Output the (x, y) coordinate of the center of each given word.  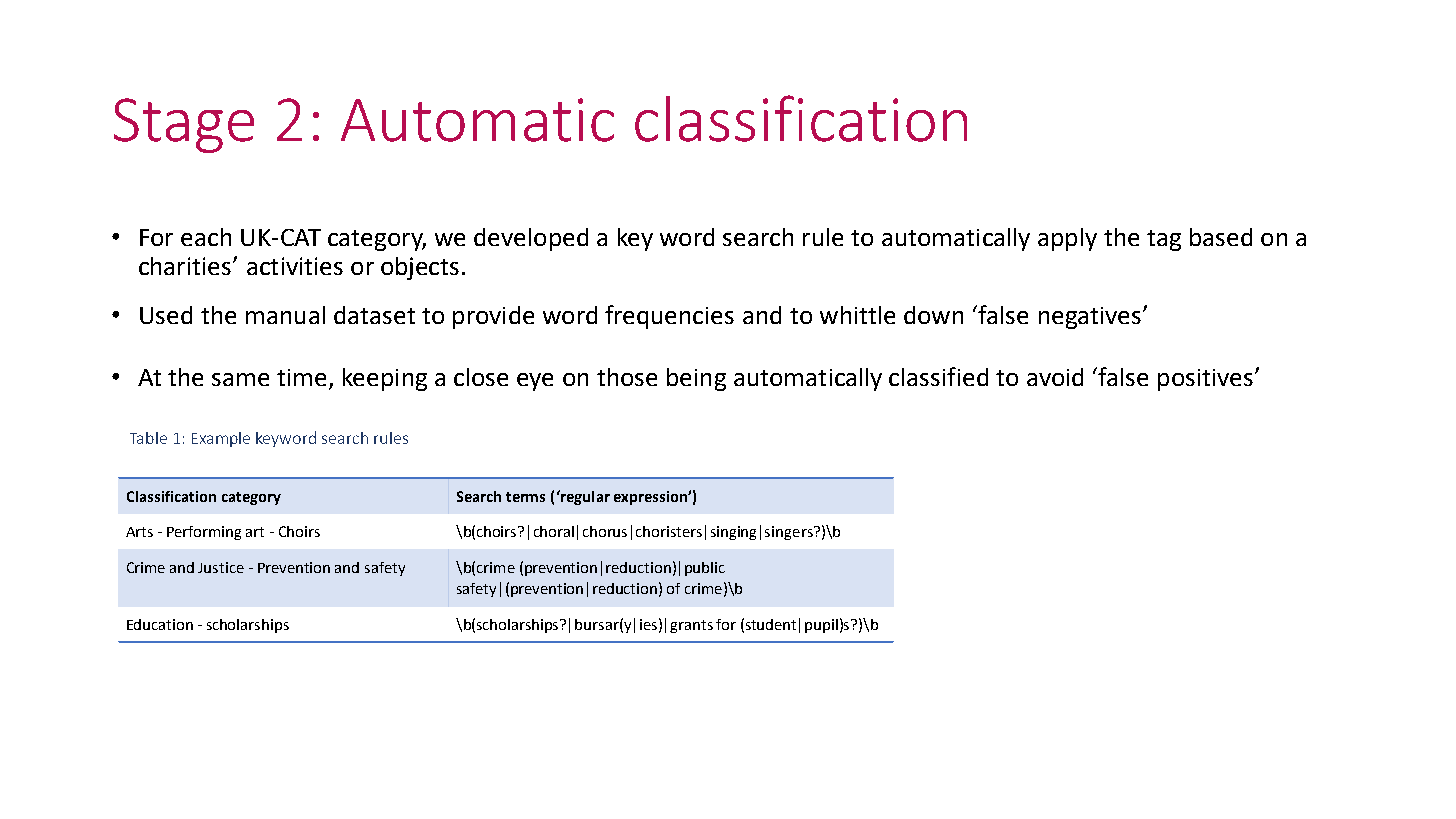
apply (1067, 239)
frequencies (669, 317)
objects (420, 268)
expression (651, 498)
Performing (204, 533)
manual (285, 315)
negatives (1090, 318)
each (206, 237)
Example (221, 439)
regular (584, 497)
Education (160, 624)
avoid (1055, 377)
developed (531, 239)
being (696, 379)
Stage (184, 125)
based (1221, 237)
